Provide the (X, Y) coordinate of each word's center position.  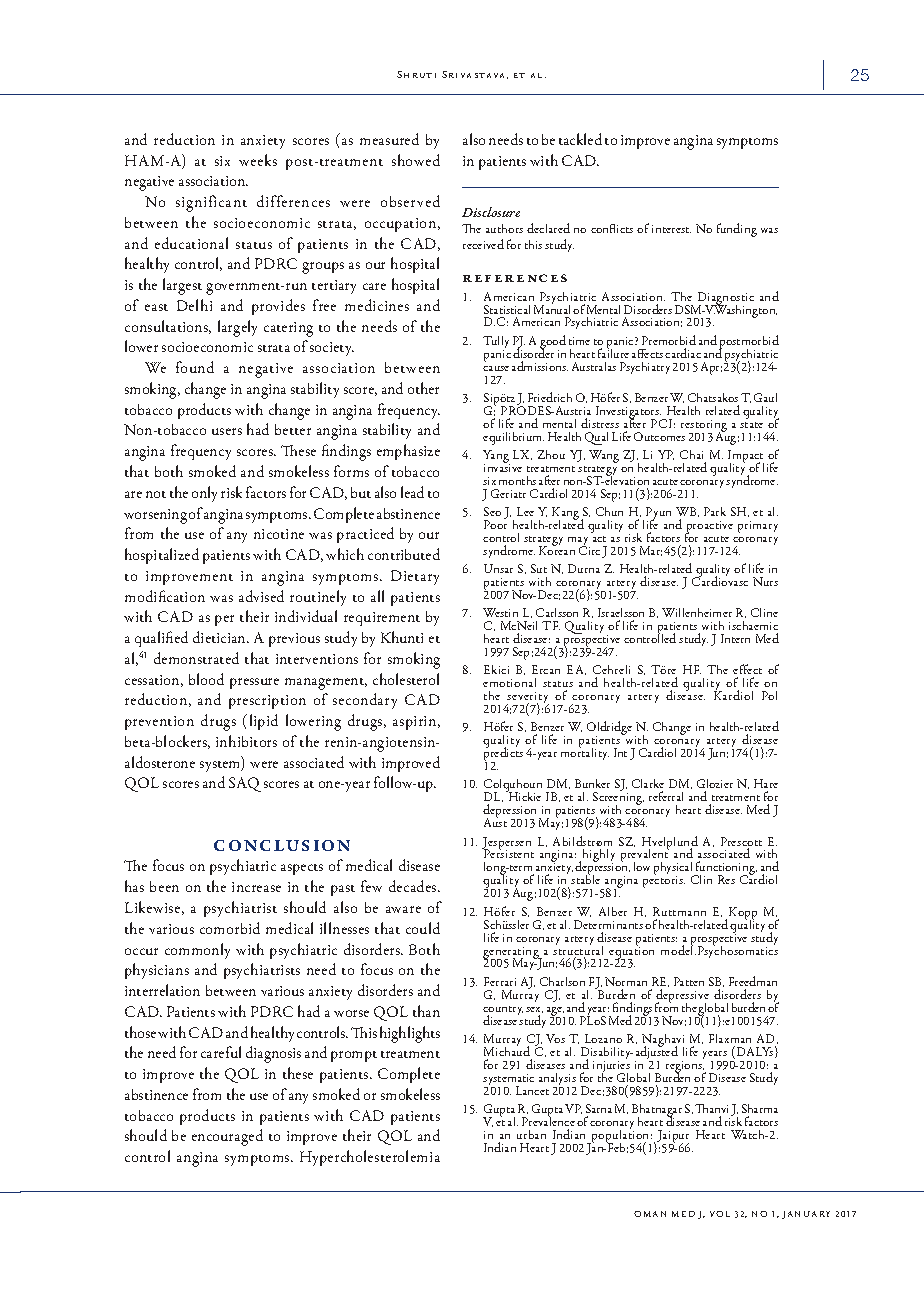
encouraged (227, 1137)
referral (666, 796)
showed (416, 160)
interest (671, 229)
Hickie (523, 795)
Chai (691, 454)
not (156, 494)
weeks (258, 160)
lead (412, 492)
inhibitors (246, 741)
